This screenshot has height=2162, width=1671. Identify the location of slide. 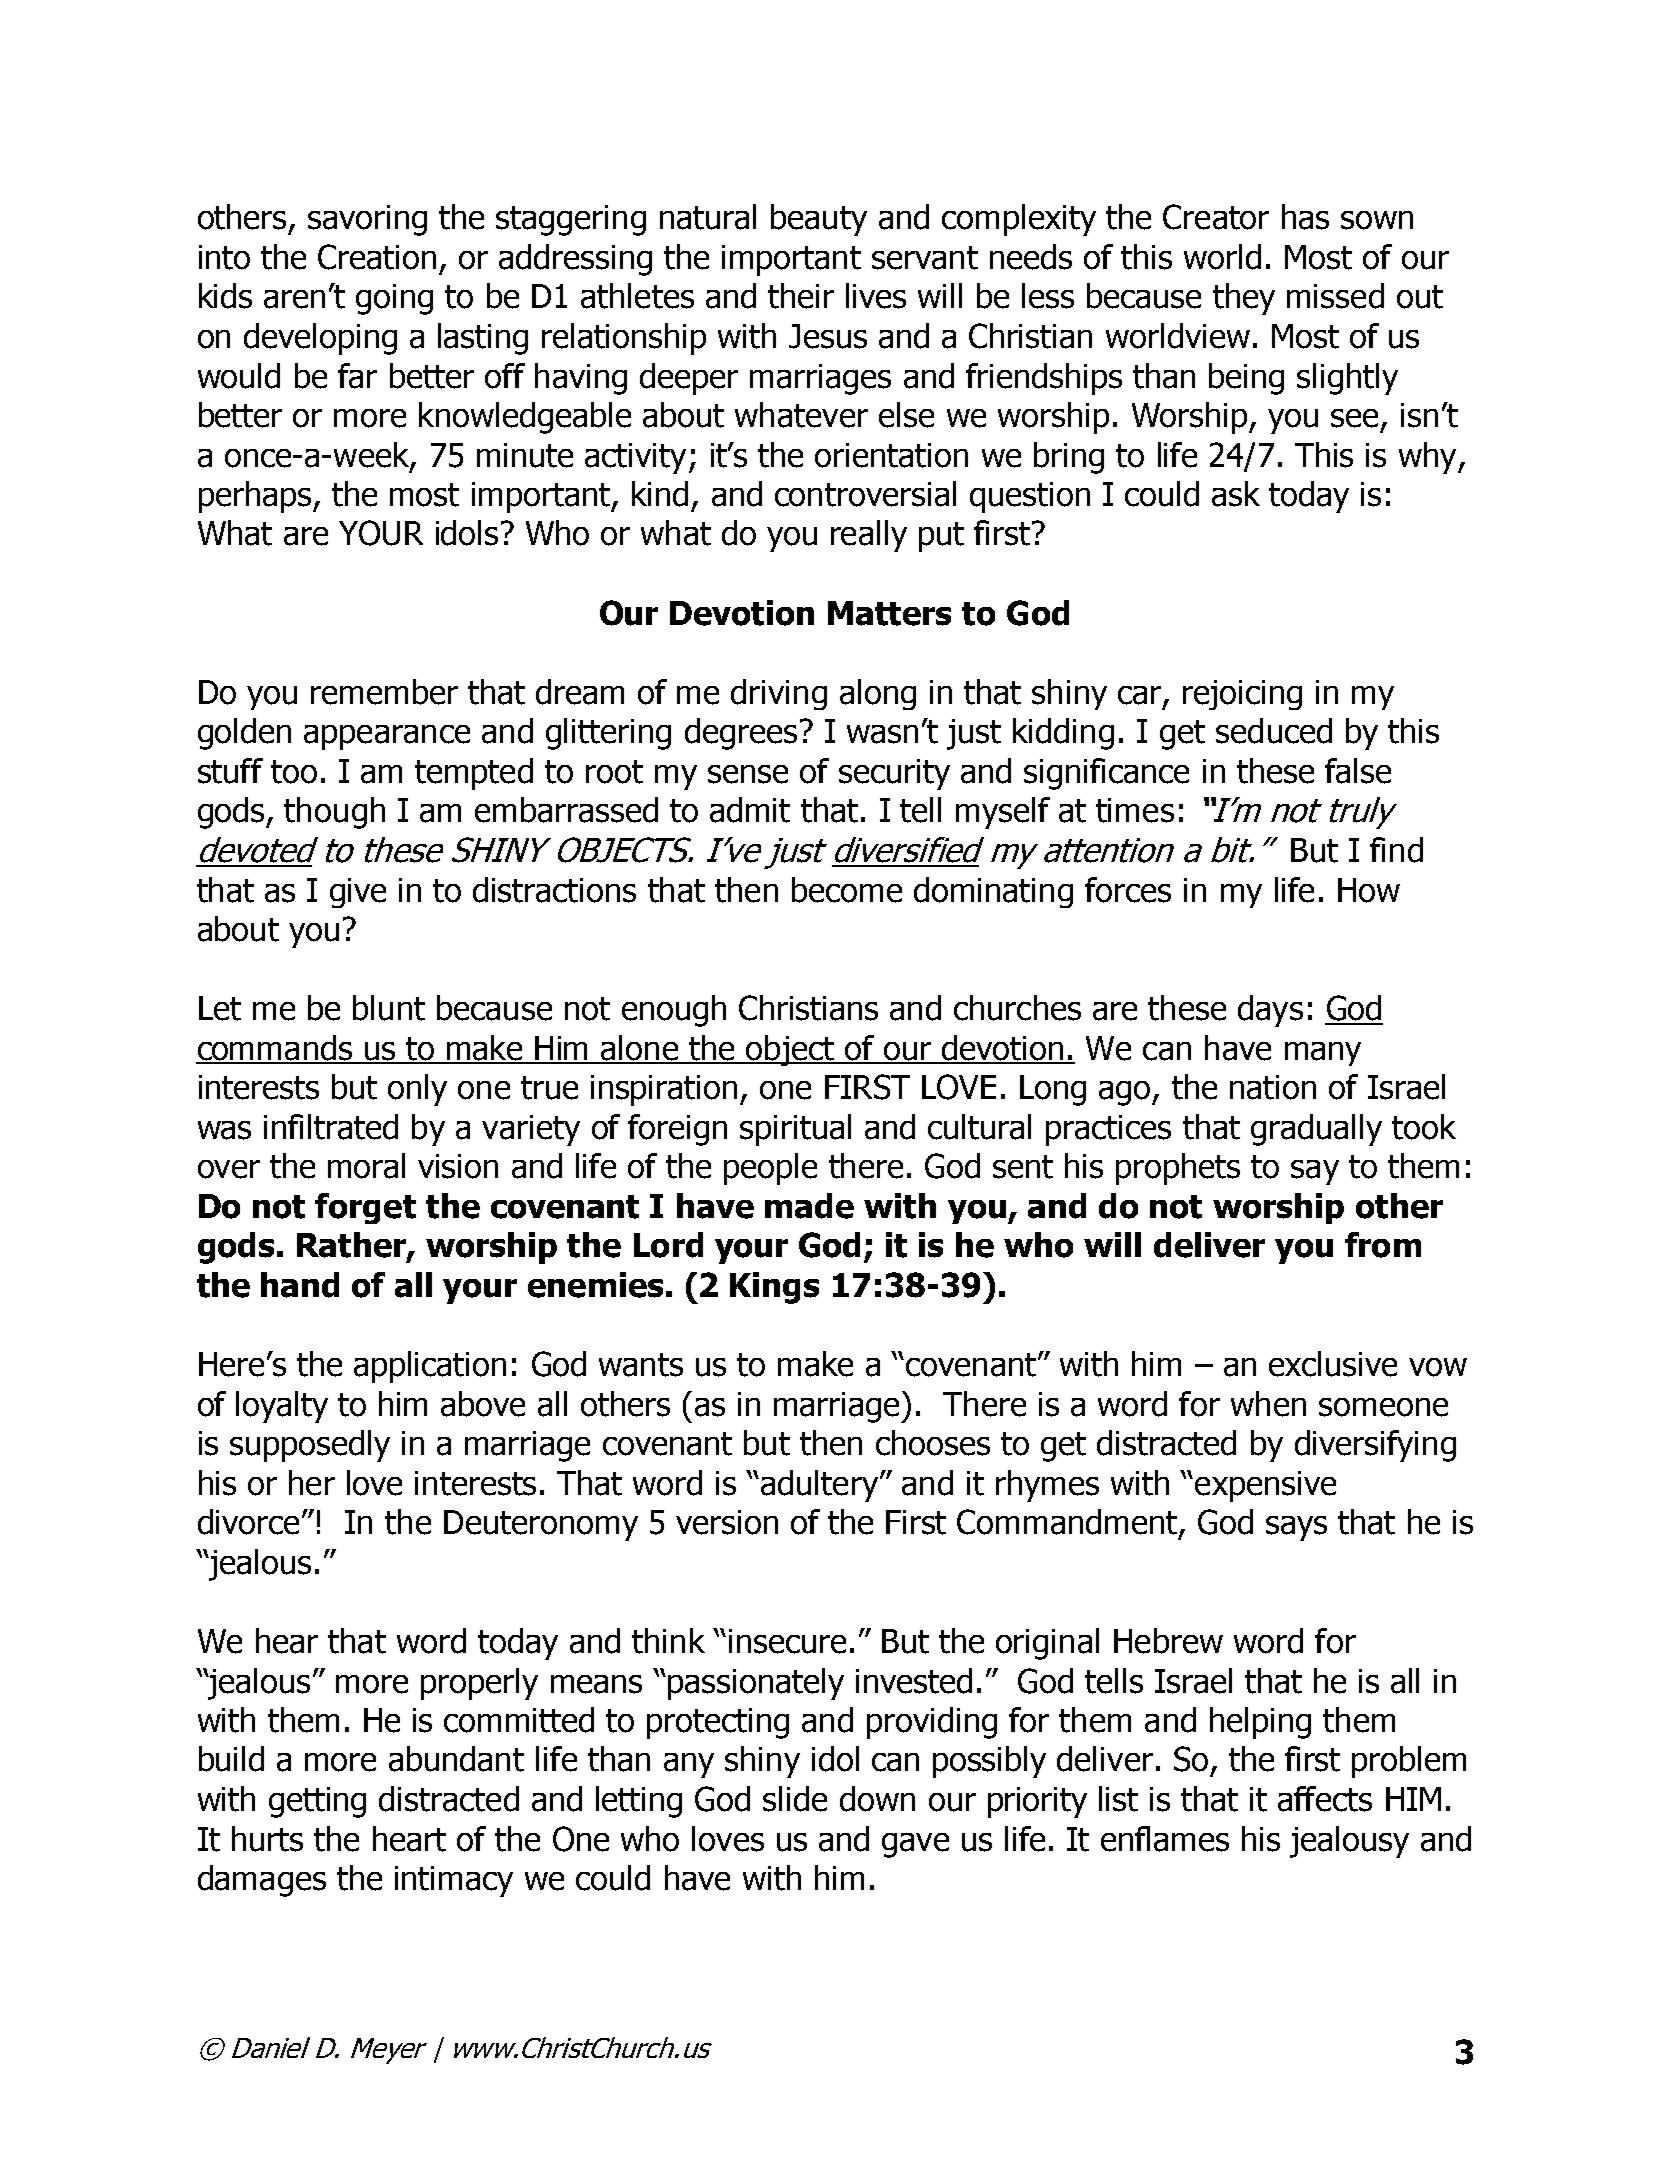
(795, 1799).
